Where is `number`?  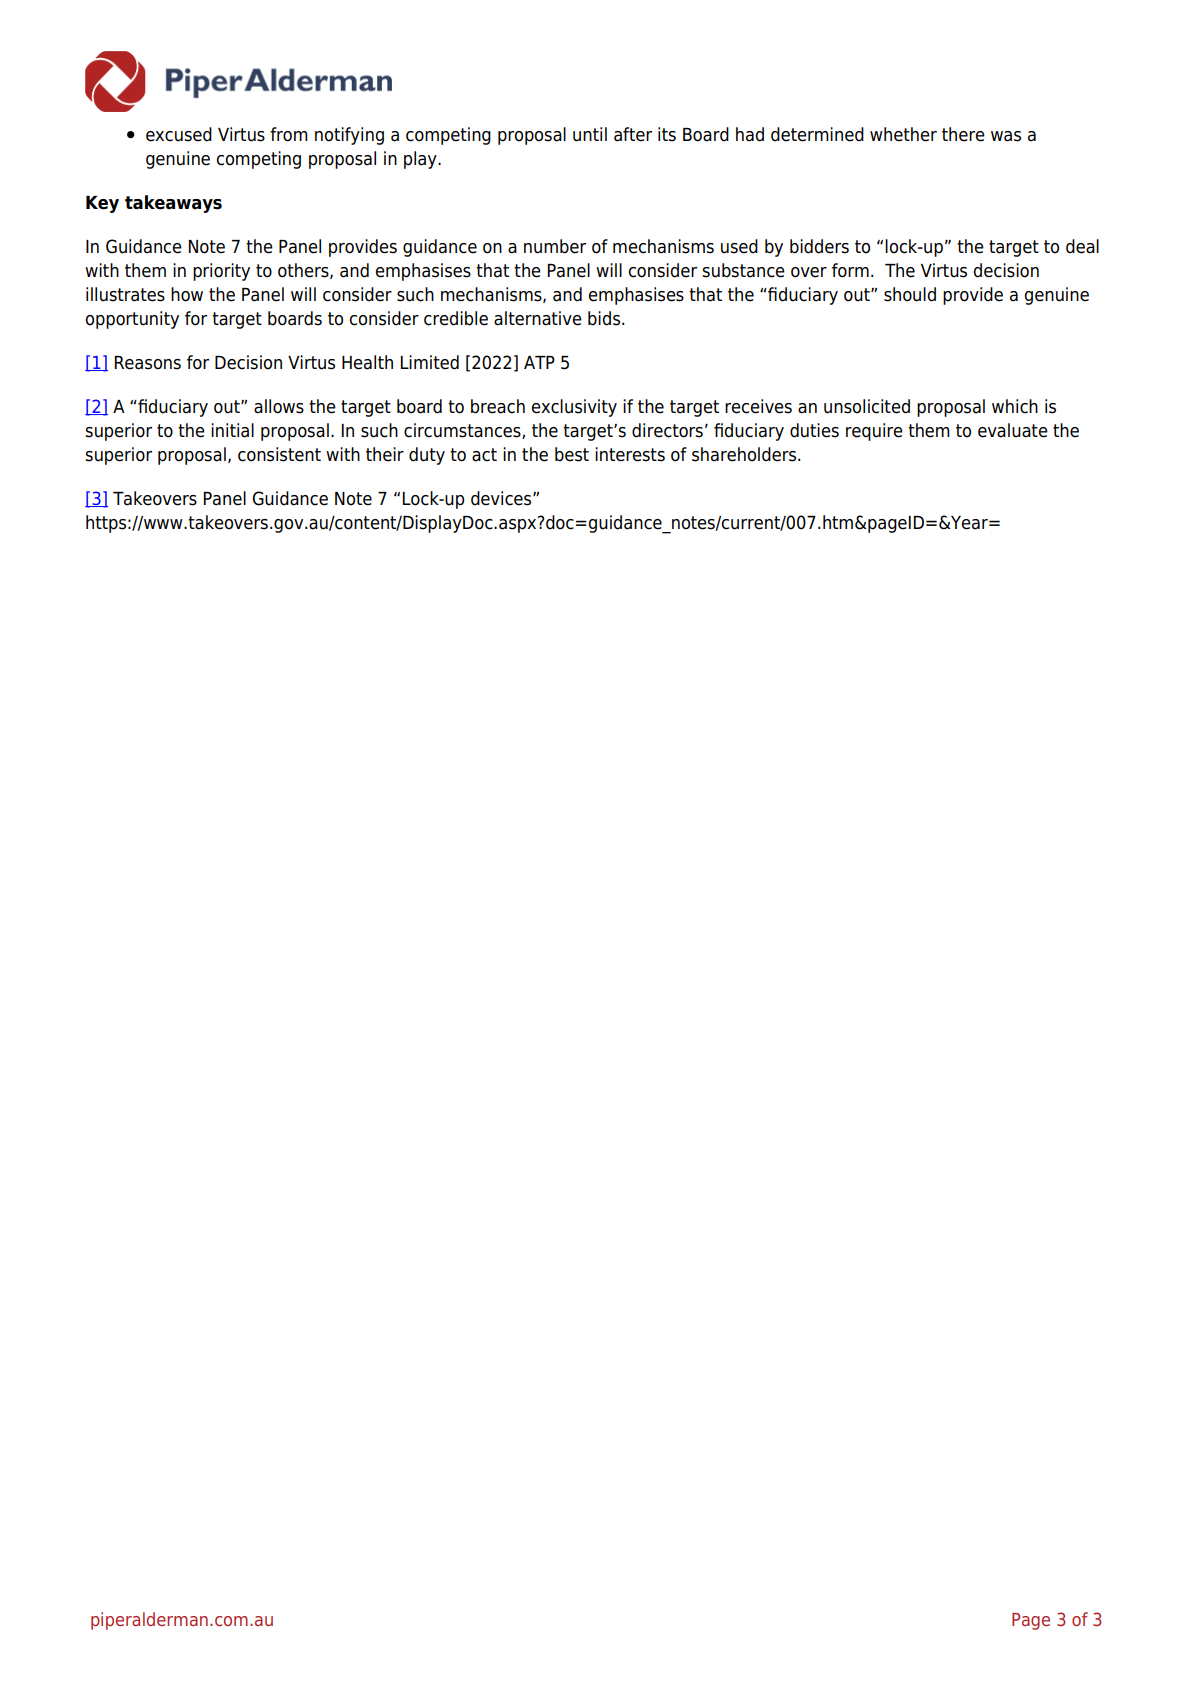 number is located at coordinates (555, 246).
